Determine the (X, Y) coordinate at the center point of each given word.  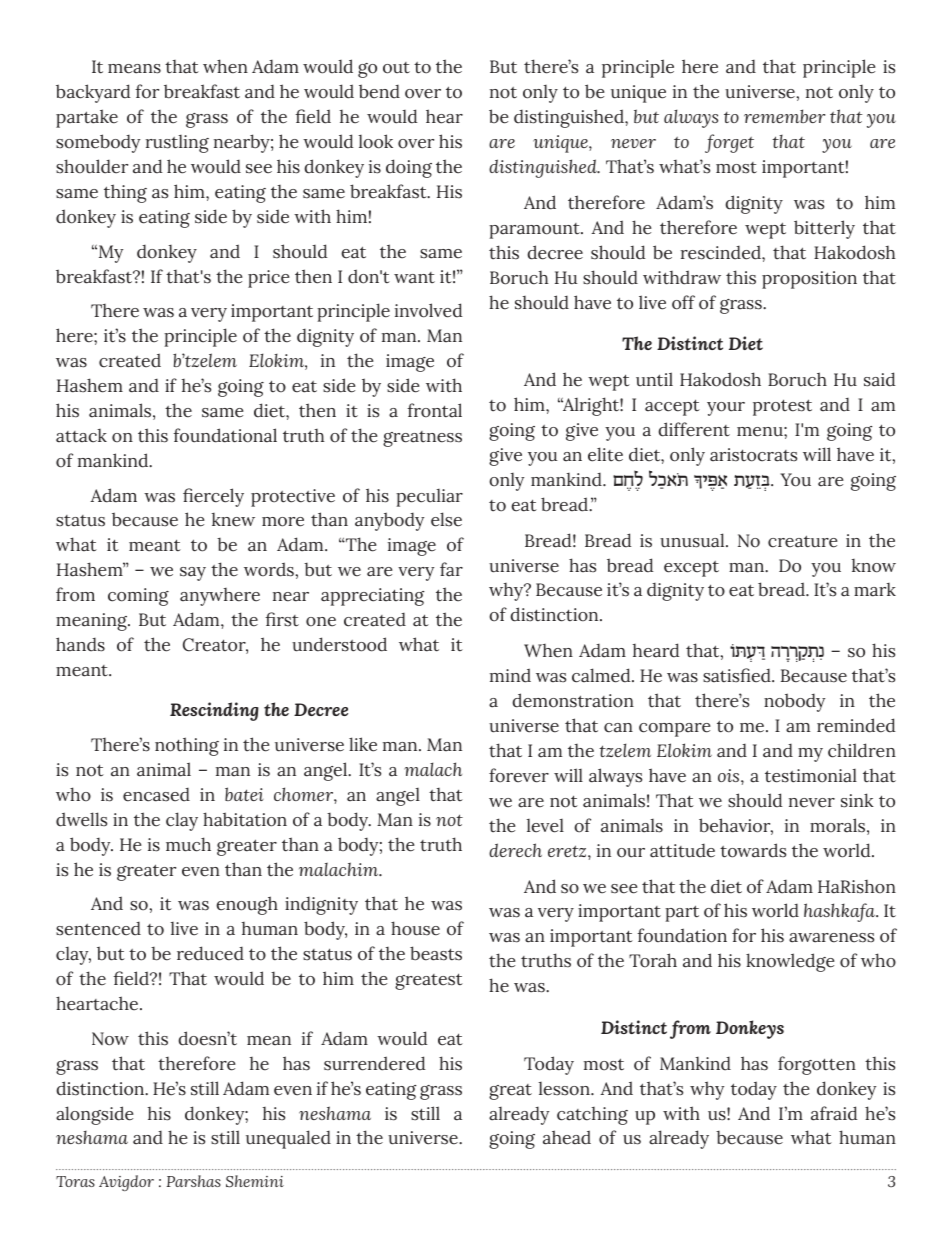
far (451, 569)
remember (784, 116)
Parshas (194, 1181)
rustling (177, 144)
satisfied (738, 675)
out (396, 68)
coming (138, 597)
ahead (567, 1137)
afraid (834, 1113)
